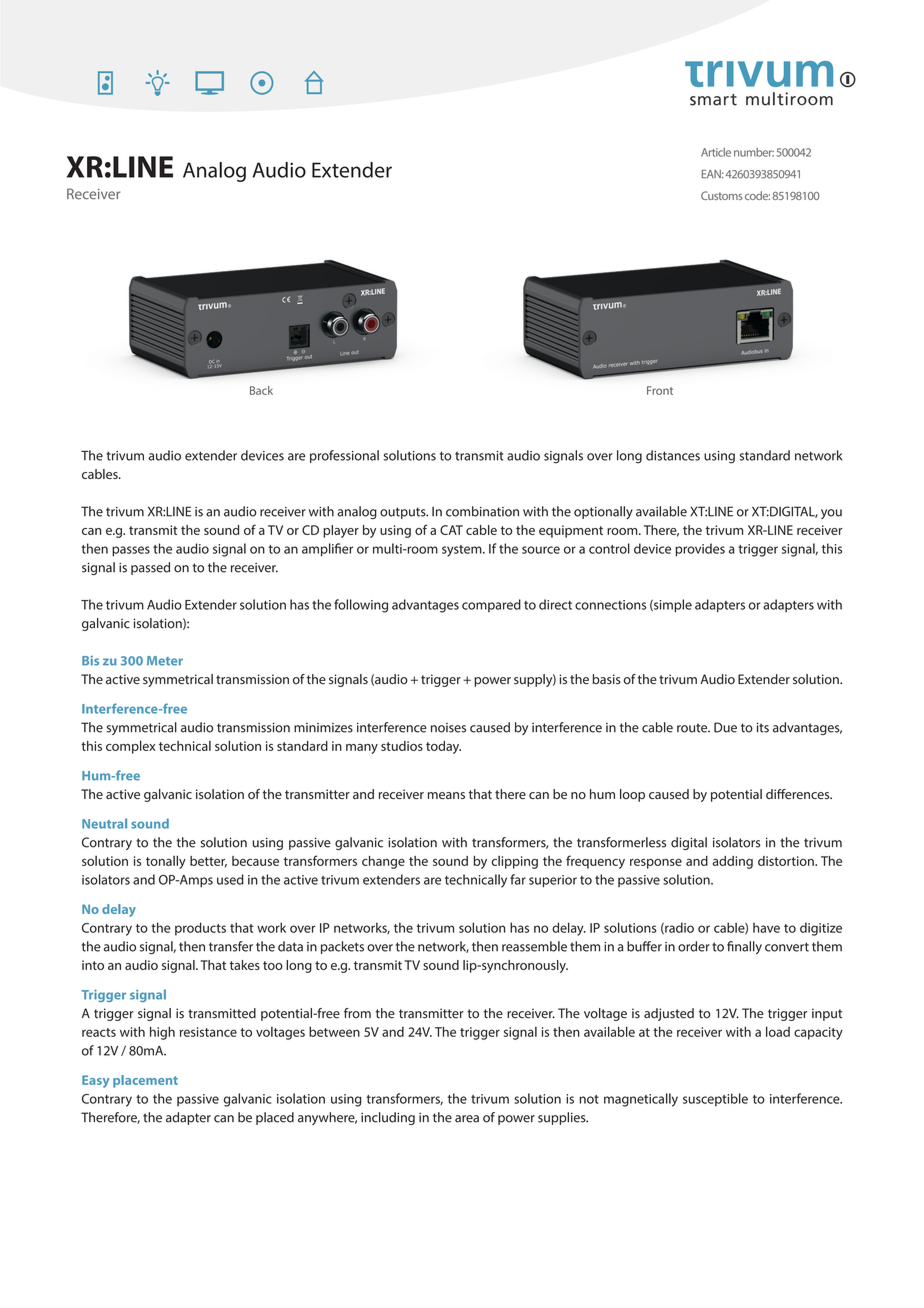 This page has height=1308, width=924. I want to click on combination, so click(482, 511).
